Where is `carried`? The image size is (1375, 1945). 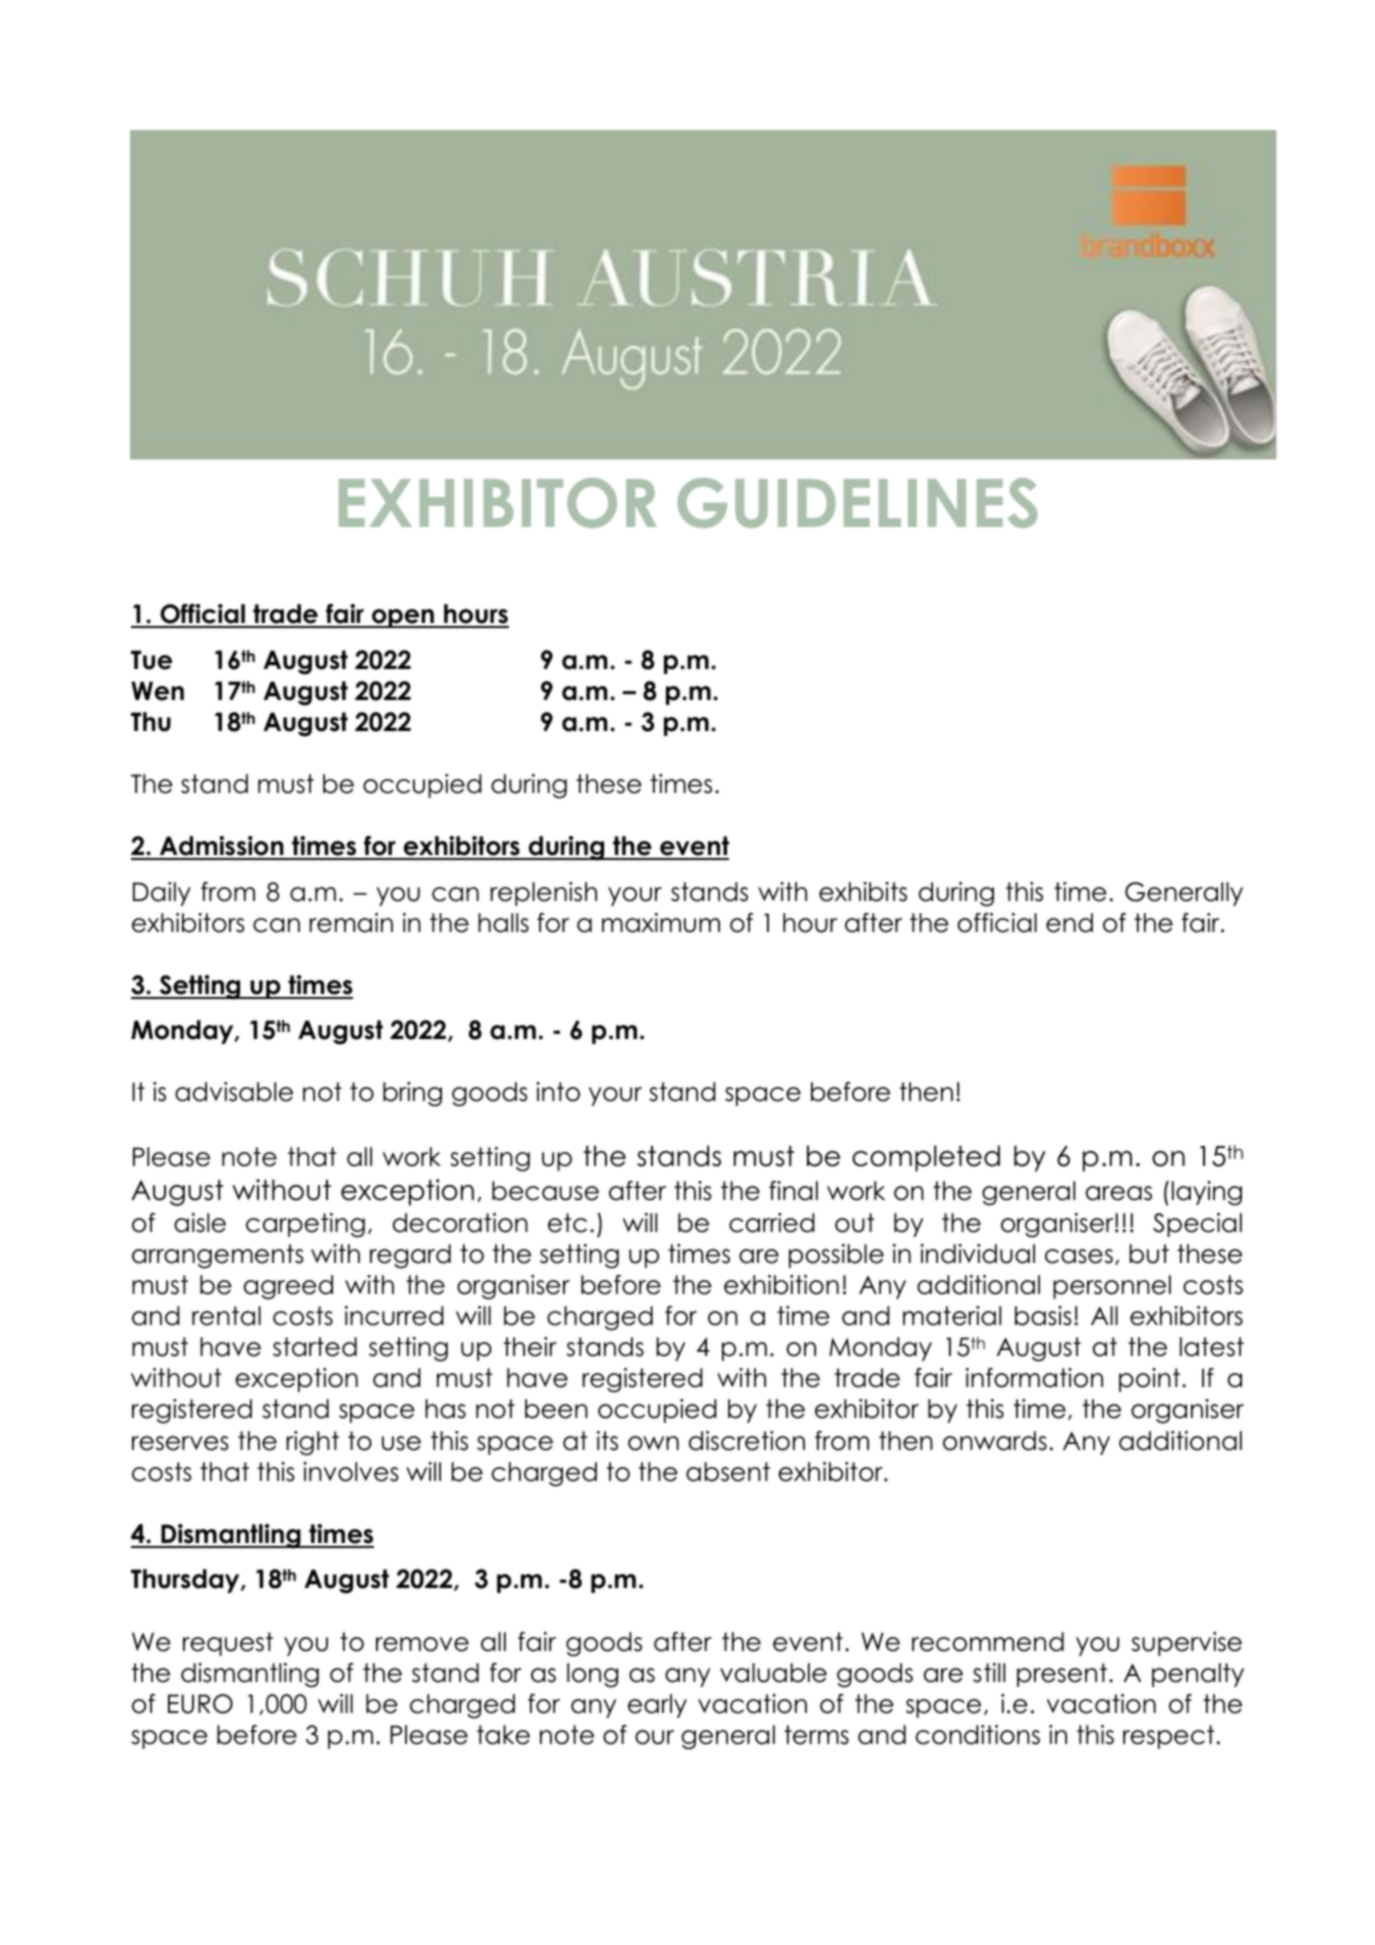
carried is located at coordinates (772, 1223).
